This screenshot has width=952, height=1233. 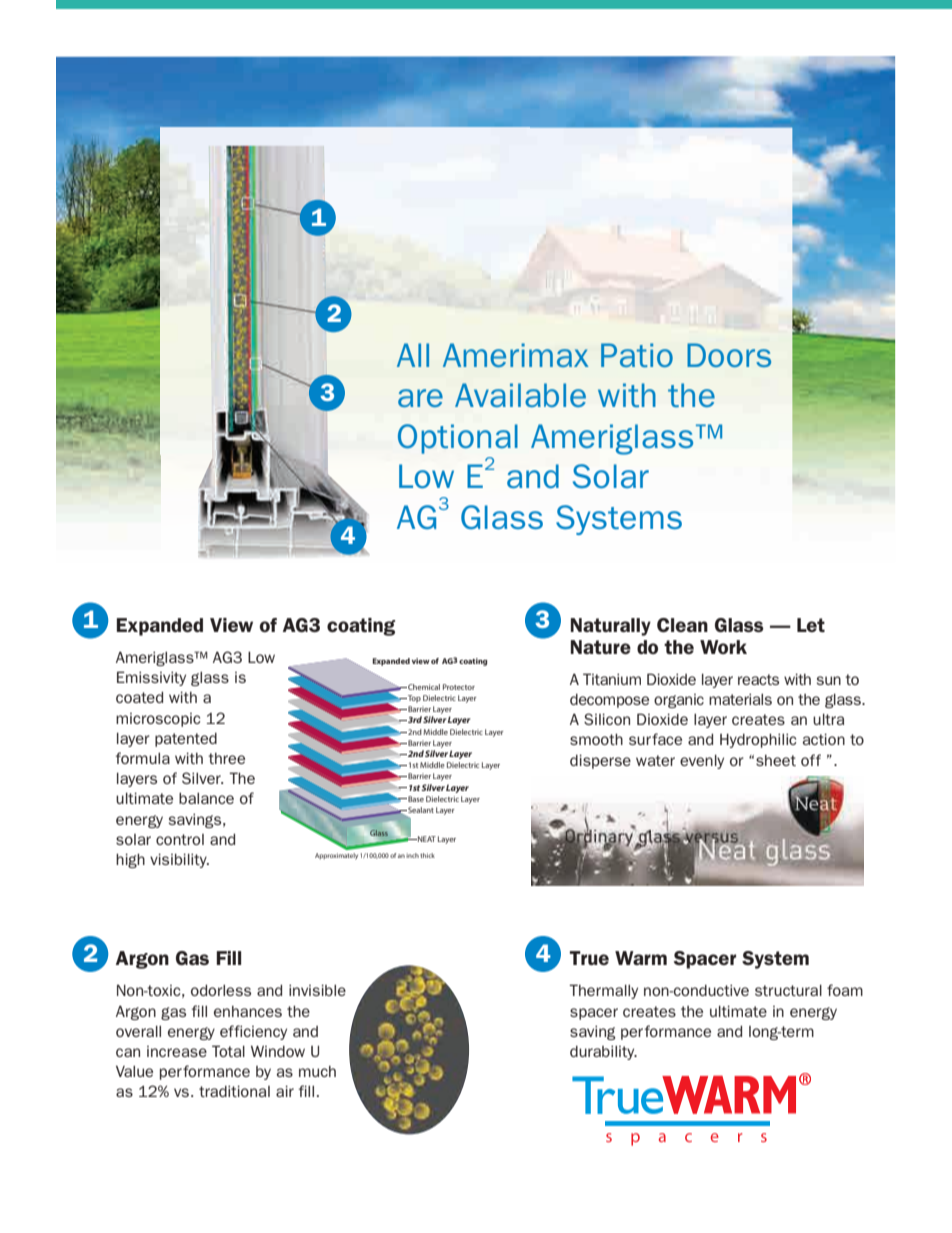 What do you see at coordinates (788, 990) in the screenshot?
I see `structural` at bounding box center [788, 990].
